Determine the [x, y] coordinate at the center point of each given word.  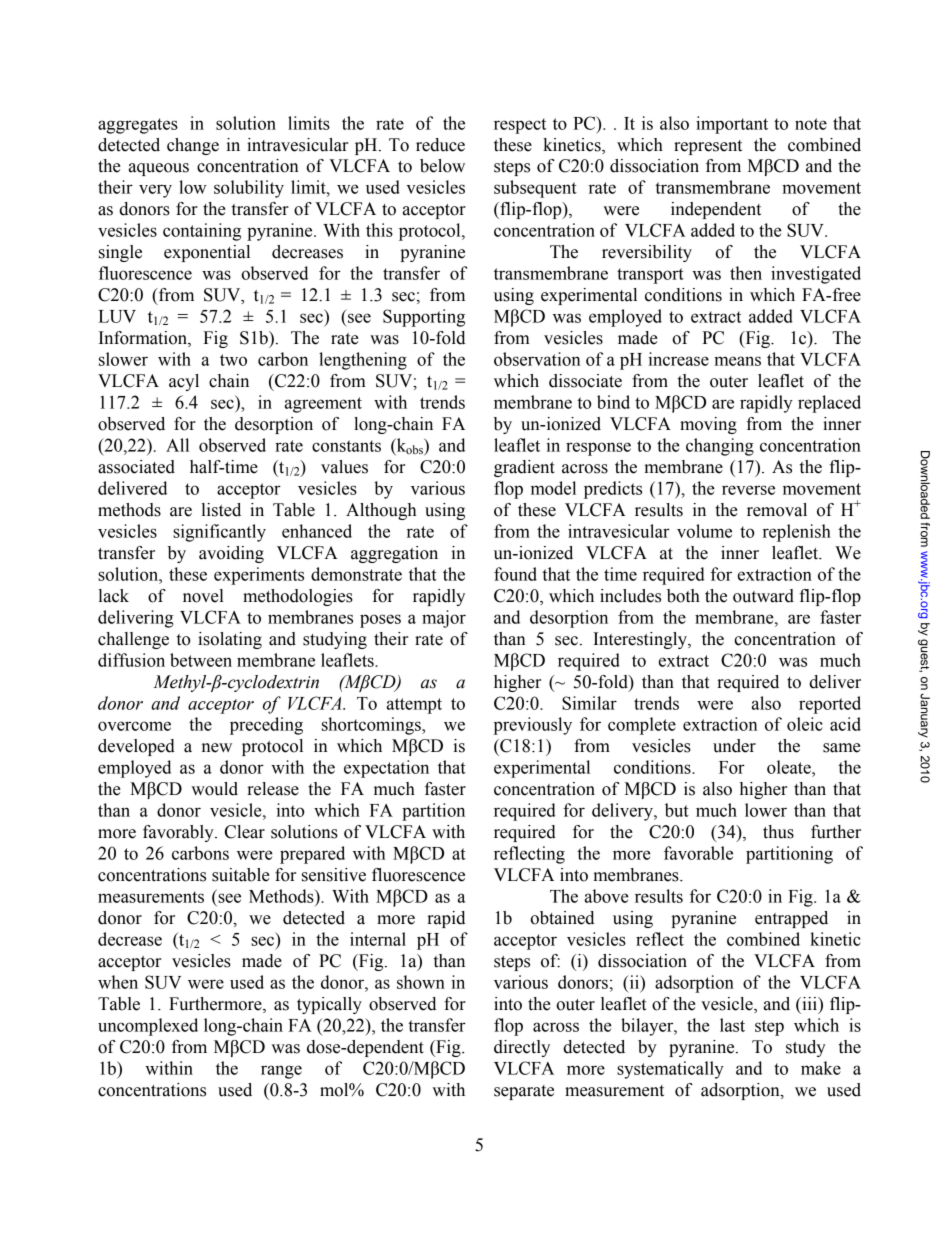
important [732, 125]
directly [522, 1048]
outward [763, 596]
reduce [440, 145]
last [732, 1025]
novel [203, 596]
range [281, 1072]
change [193, 146]
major [444, 619]
